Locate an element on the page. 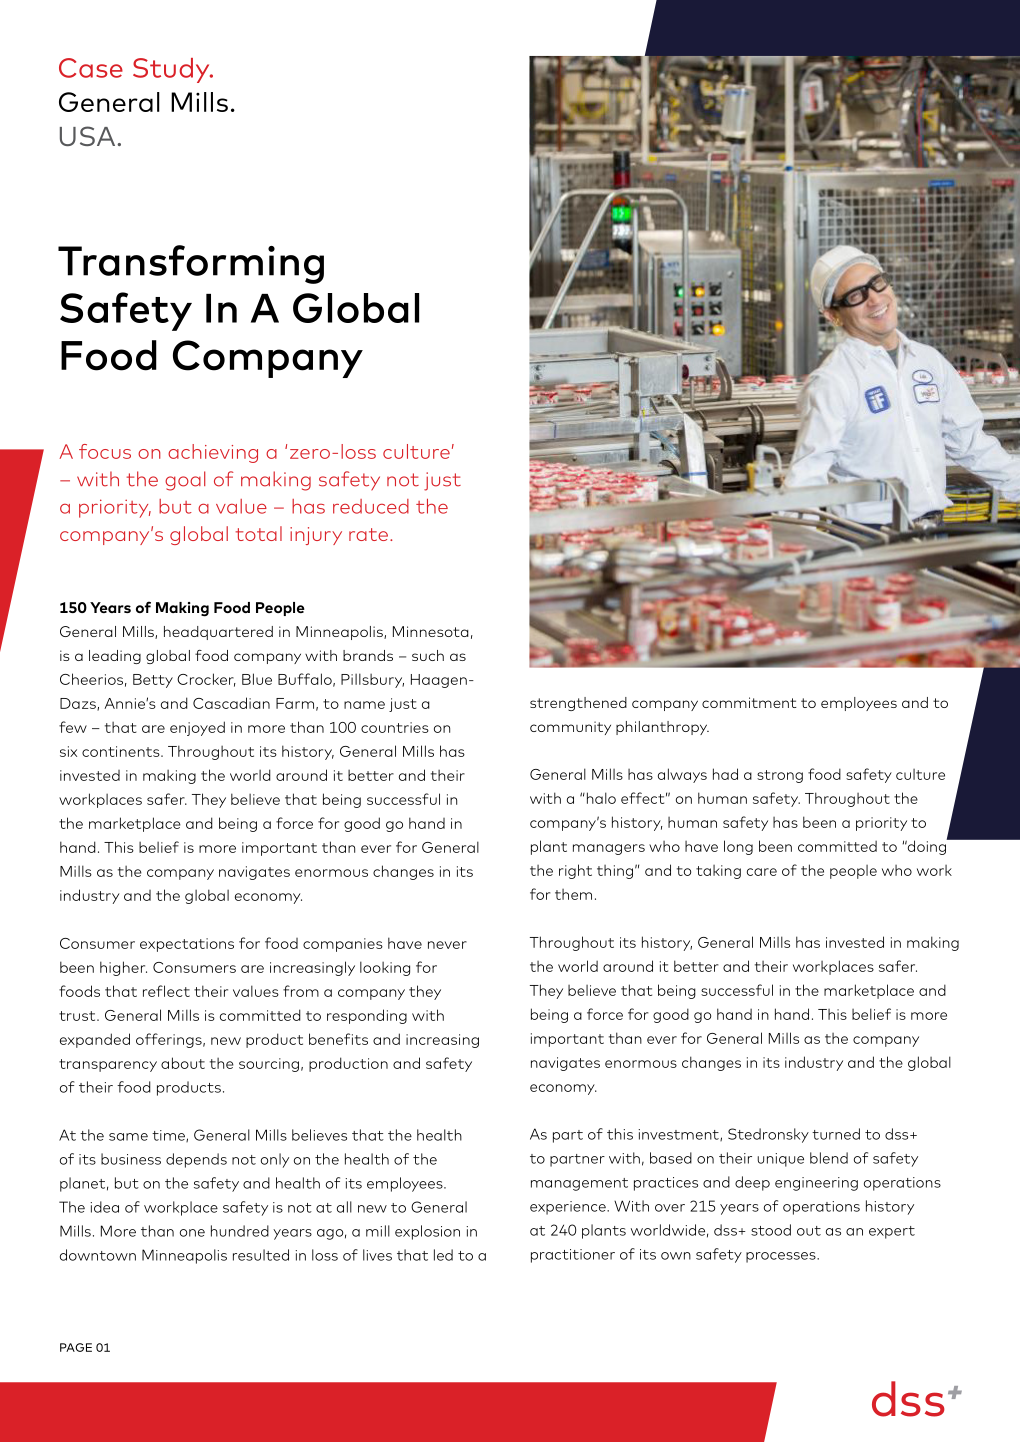  them is located at coordinates (573, 894).
